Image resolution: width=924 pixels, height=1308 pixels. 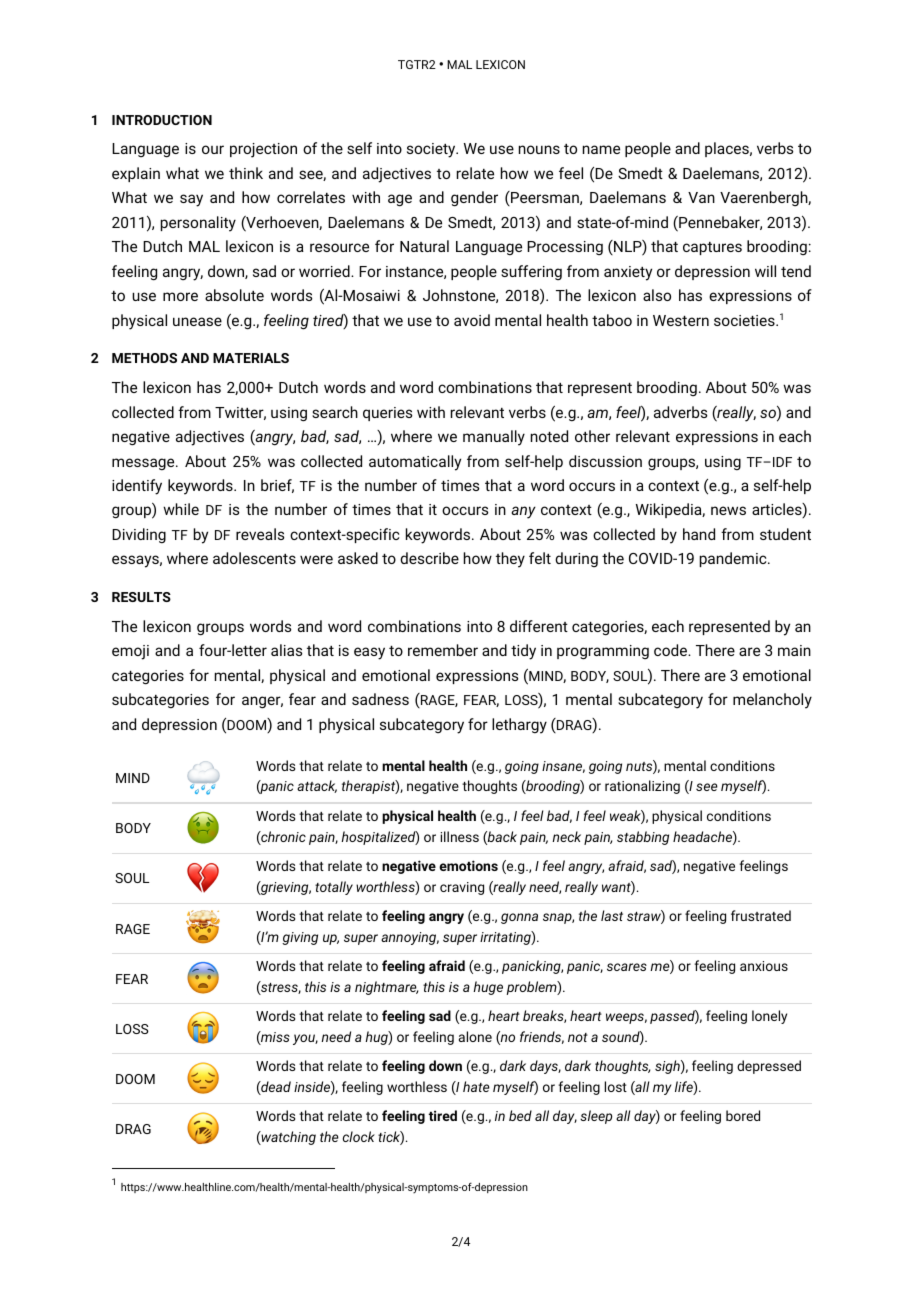 What do you see at coordinates (359, 1136) in the screenshot?
I see `clock` at bounding box center [359, 1136].
